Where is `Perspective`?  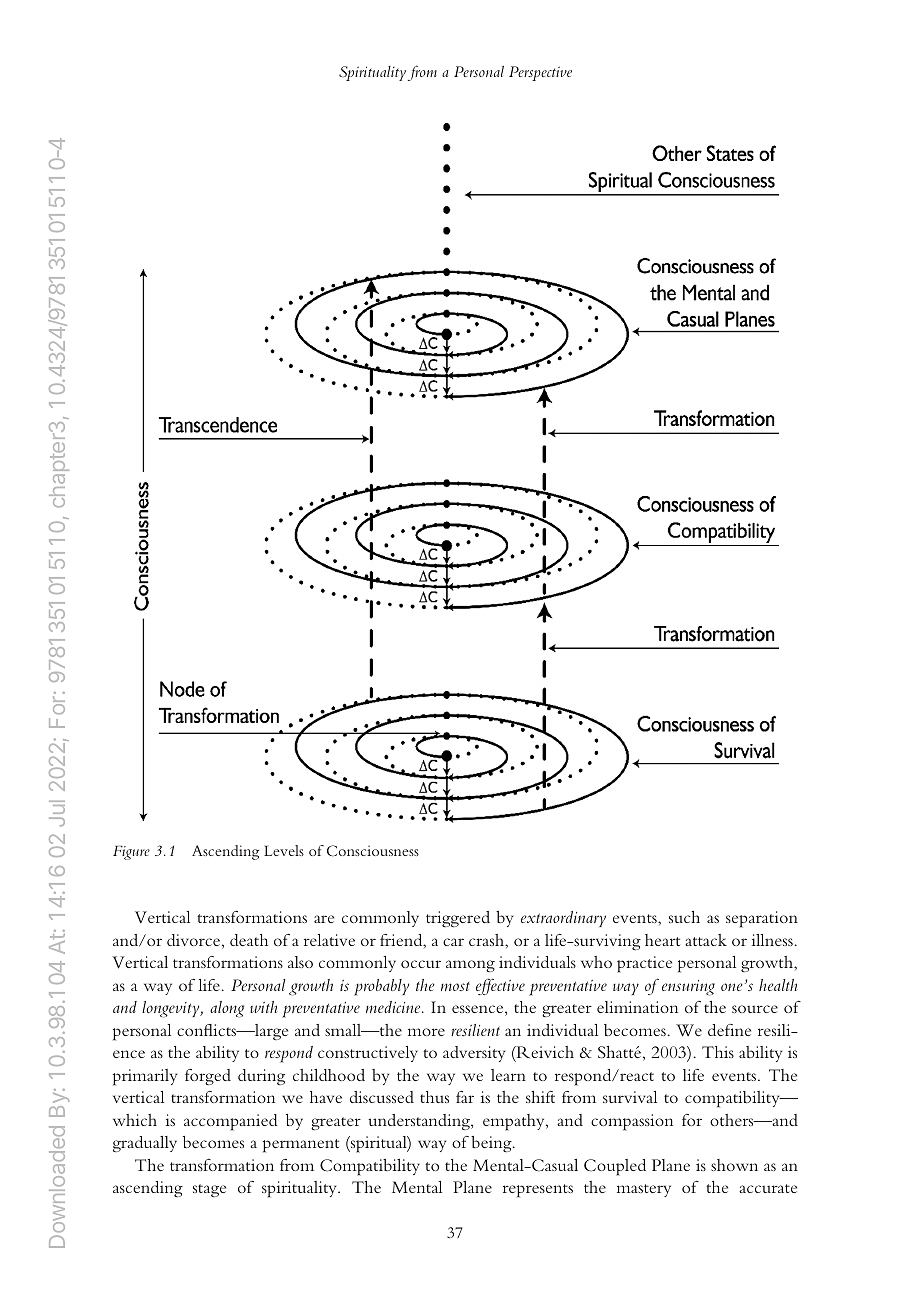
Perspective is located at coordinates (540, 73).
